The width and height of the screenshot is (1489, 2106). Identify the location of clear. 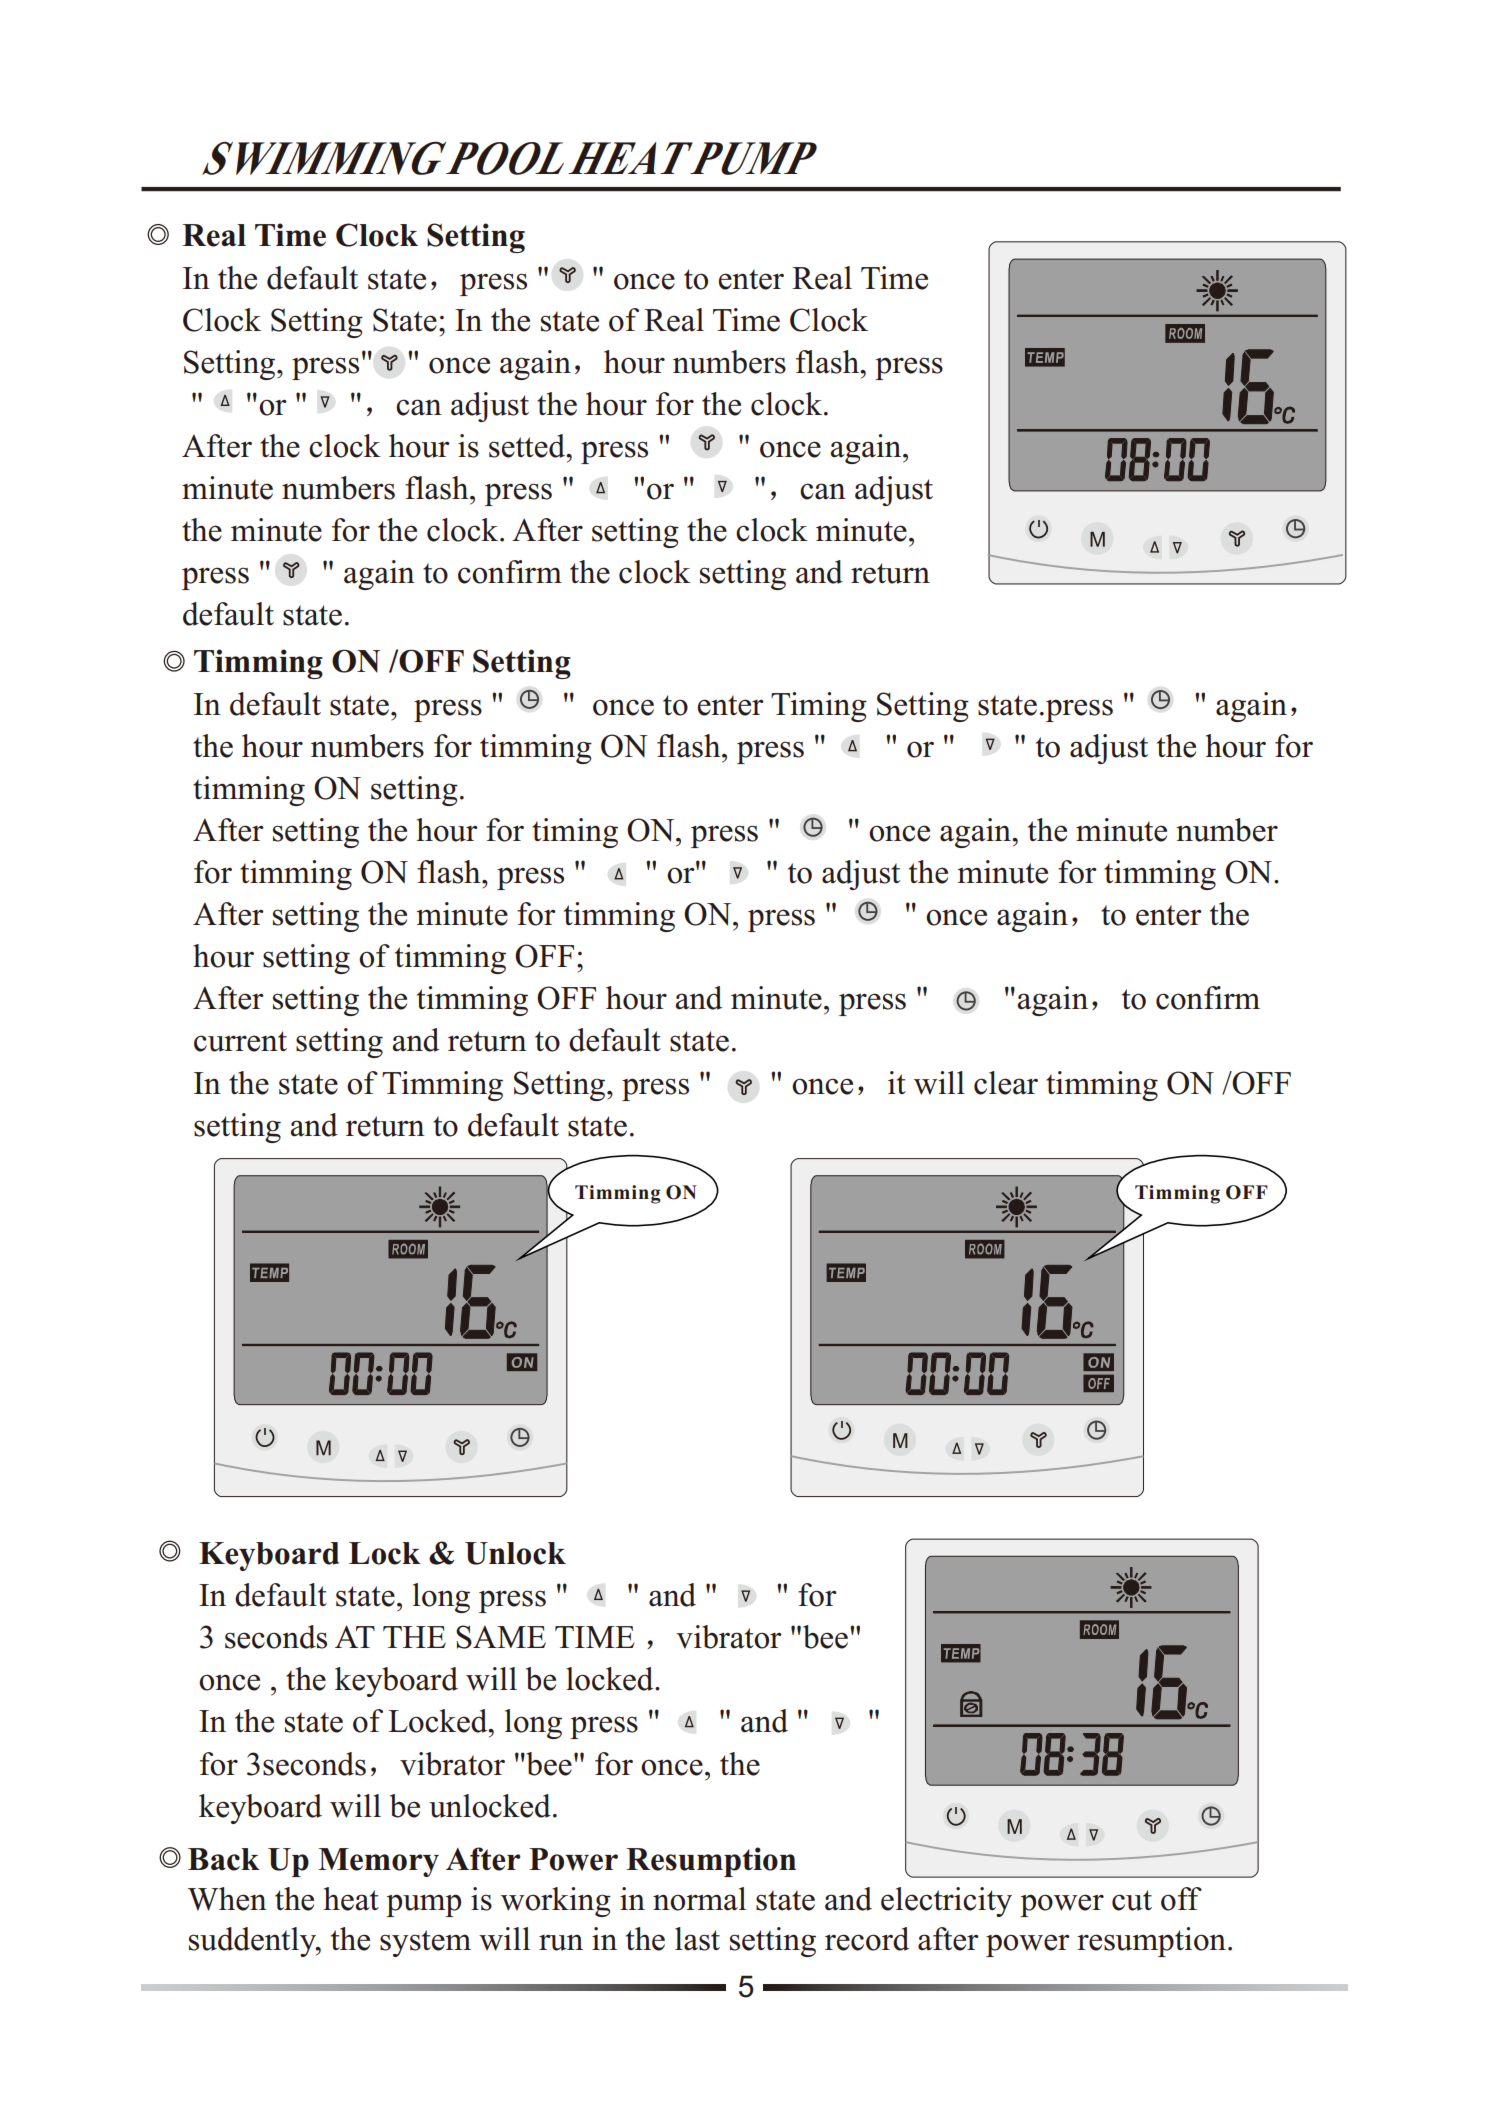
(1006, 1083).
